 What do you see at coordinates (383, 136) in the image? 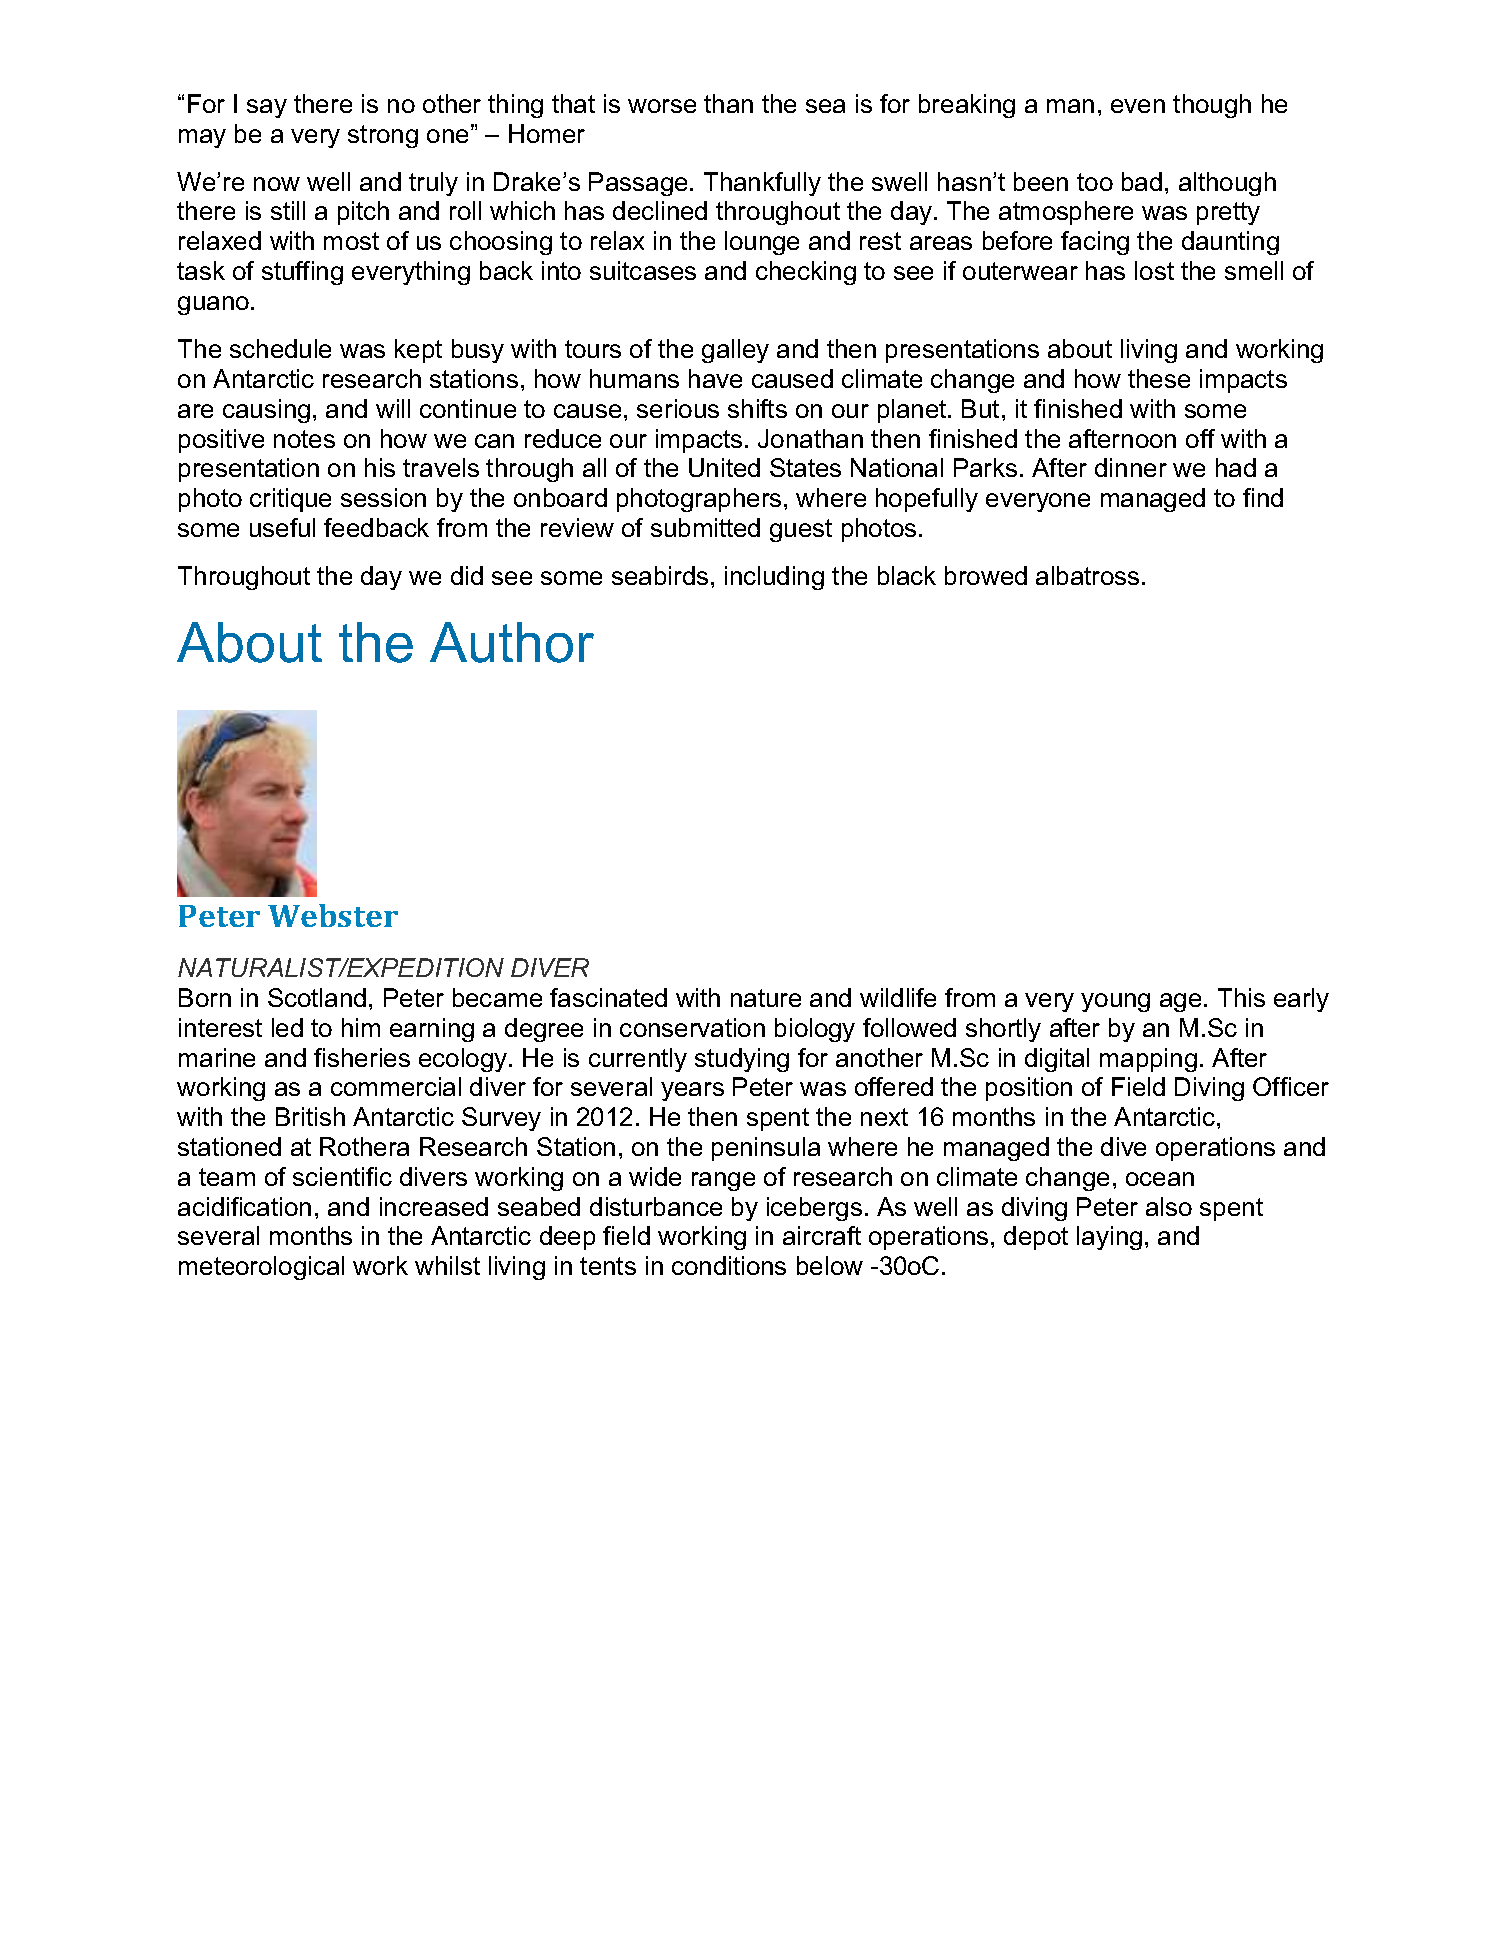
I see `strong` at bounding box center [383, 136].
